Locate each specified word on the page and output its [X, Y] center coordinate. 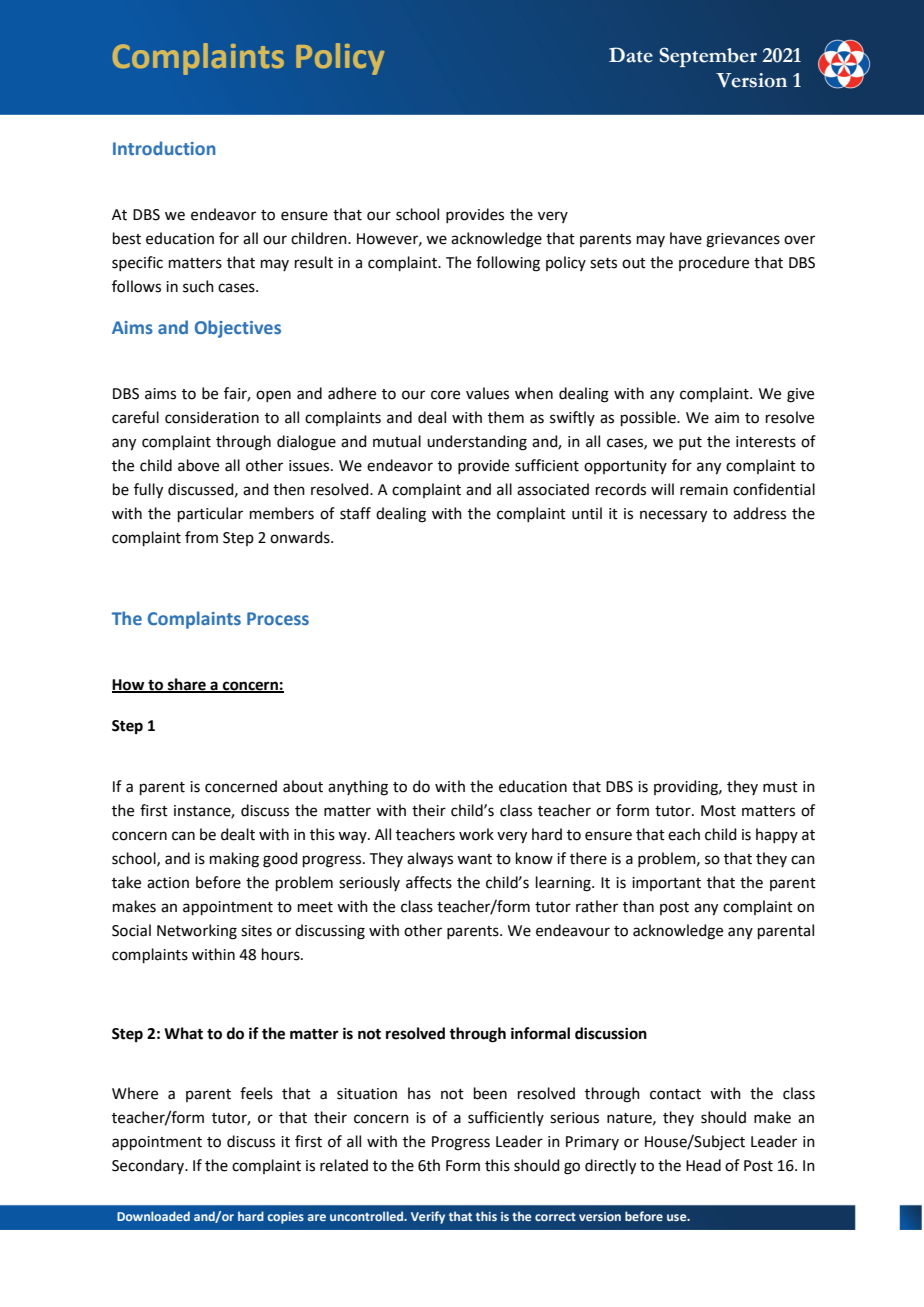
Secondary [149, 1166]
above [198, 465]
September [708, 57]
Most [718, 811]
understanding [477, 443]
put [690, 443]
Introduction [164, 148]
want [474, 859]
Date [631, 55]
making [234, 860]
